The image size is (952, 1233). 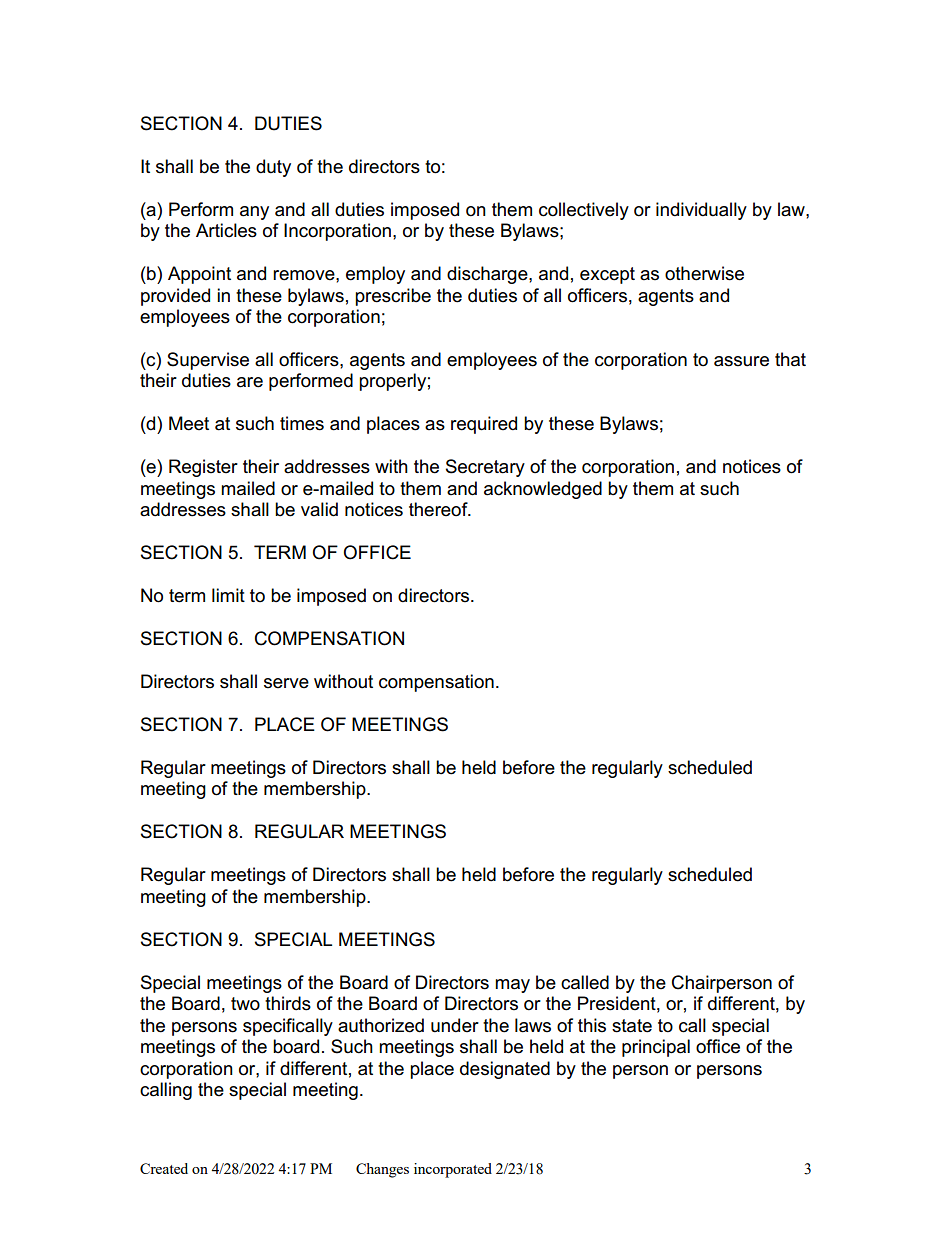 What do you see at coordinates (286, 683) in the screenshot?
I see `serve` at bounding box center [286, 683].
